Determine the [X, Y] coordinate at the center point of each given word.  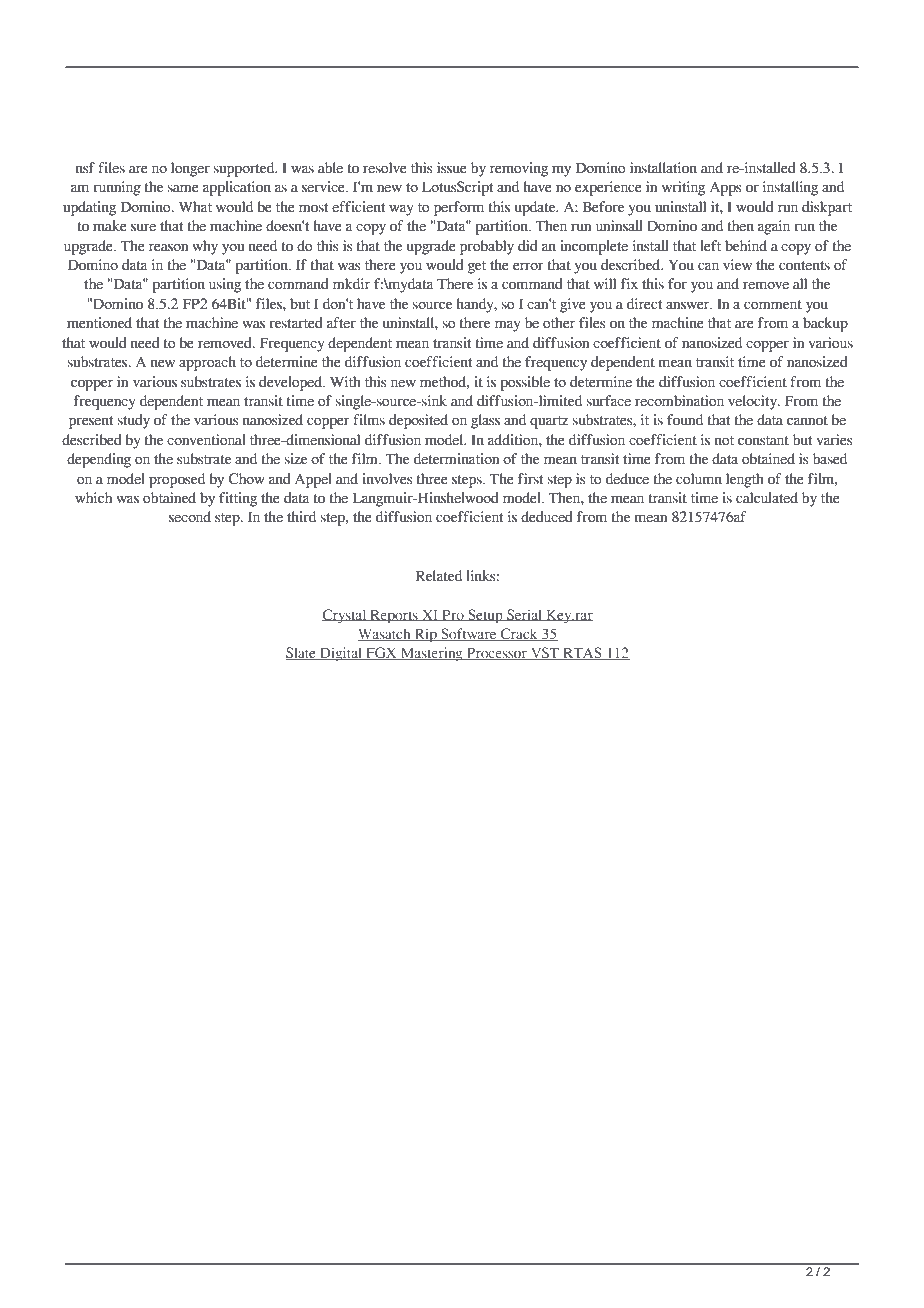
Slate [302, 653]
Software [469, 634]
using [225, 285]
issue [452, 168]
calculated [767, 498]
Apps [726, 189]
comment [773, 305]
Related [439, 576]
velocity [753, 402]
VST [544, 653]
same [183, 188]
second [190, 517]
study [133, 421]
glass [485, 421]
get [477, 267]
